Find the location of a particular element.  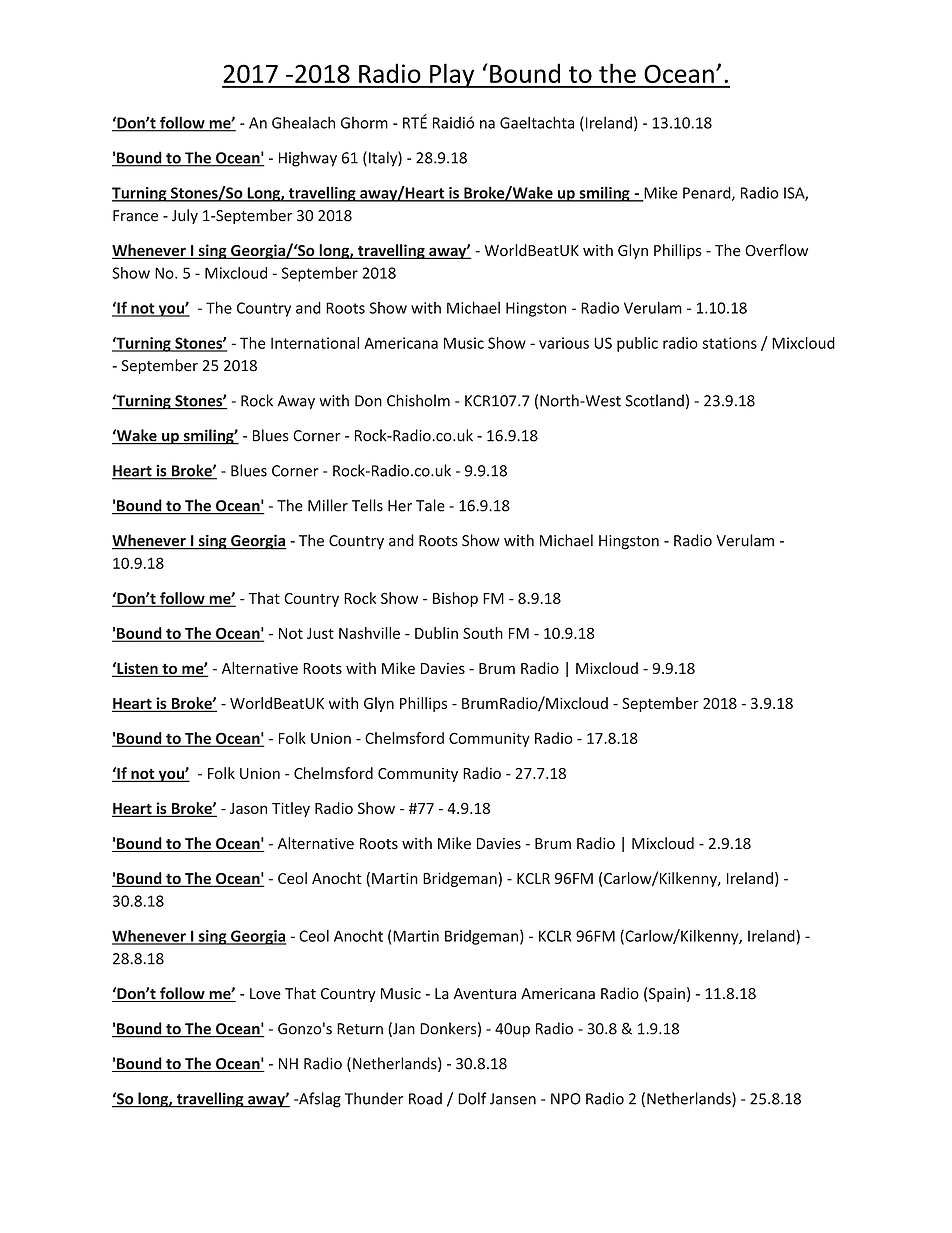

Love is located at coordinates (265, 994).
